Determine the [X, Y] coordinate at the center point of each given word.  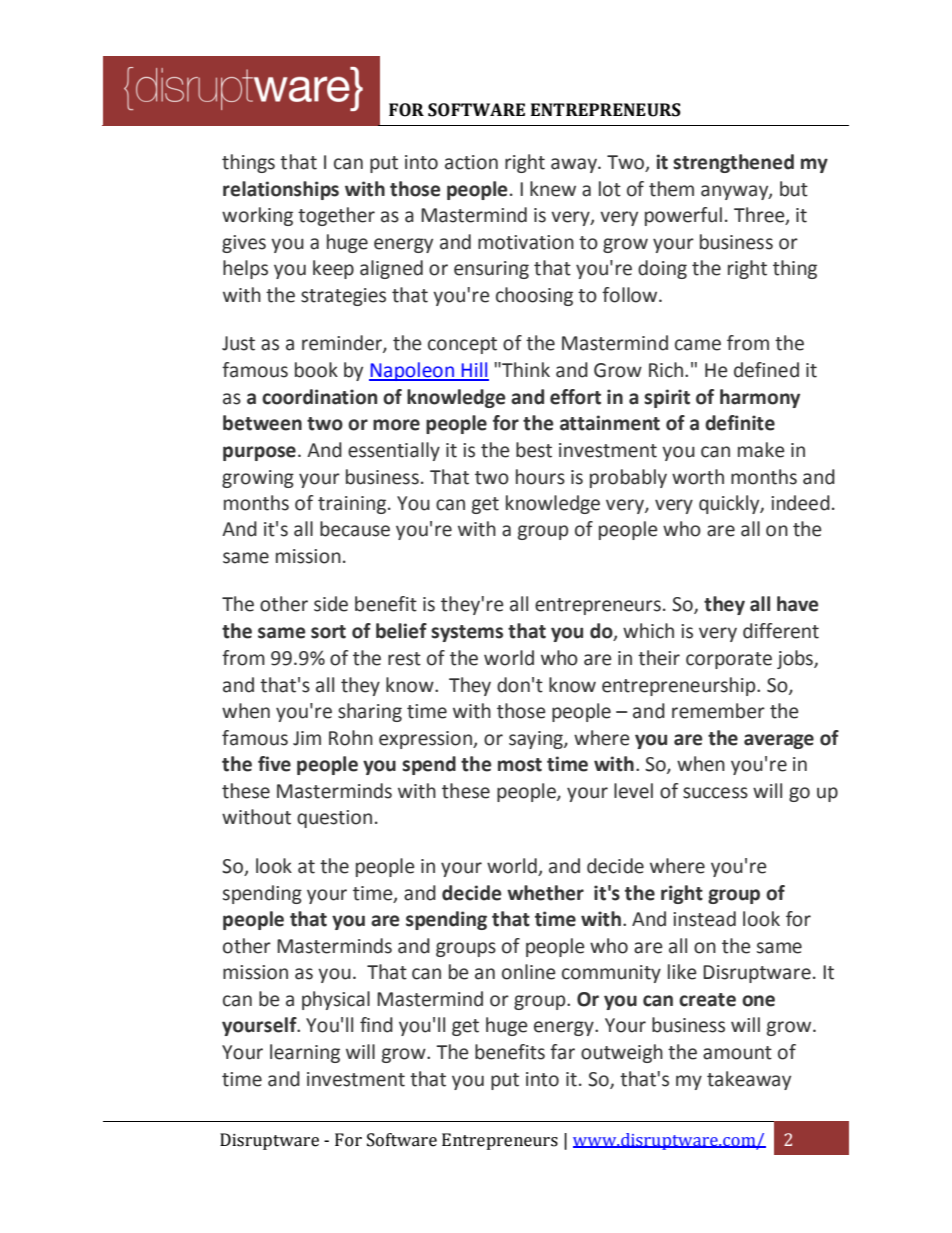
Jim [307, 738]
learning [305, 1053]
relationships [281, 190]
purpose [259, 453]
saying [537, 740]
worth [698, 477]
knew [553, 189]
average [779, 741]
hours [540, 477]
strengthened [733, 163]
